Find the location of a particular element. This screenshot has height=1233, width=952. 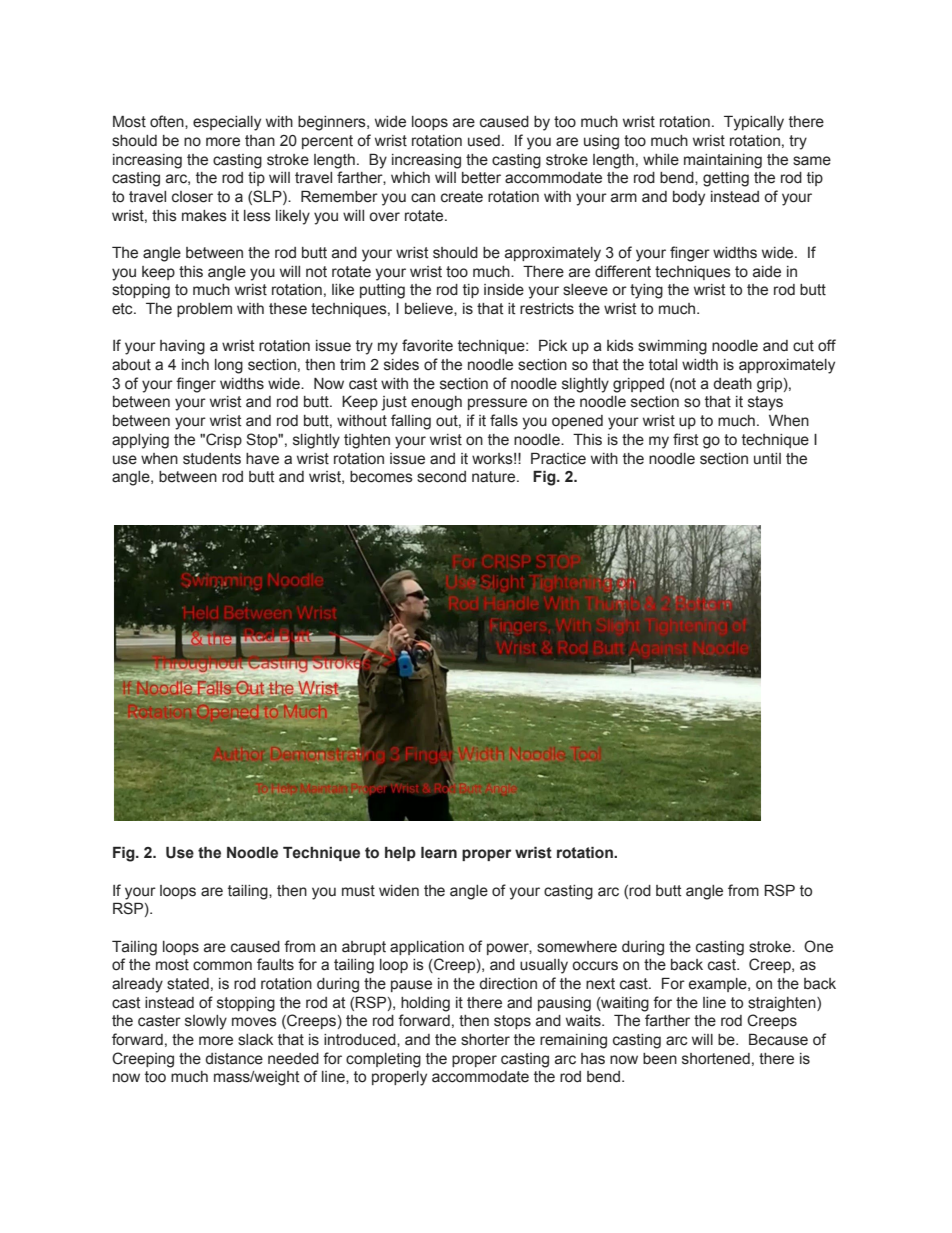

maintaining is located at coordinates (723, 161).
